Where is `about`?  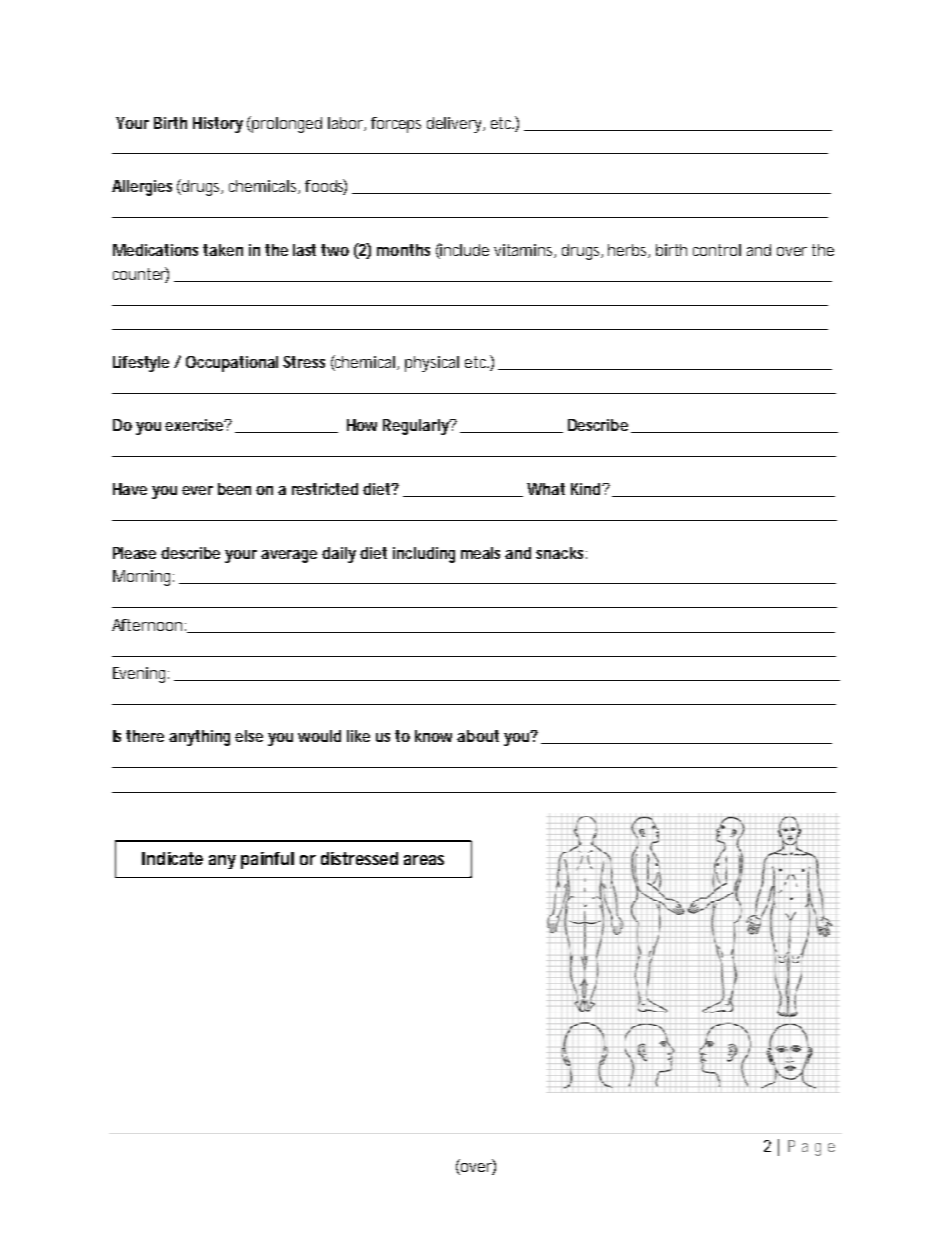 about is located at coordinates (478, 736).
